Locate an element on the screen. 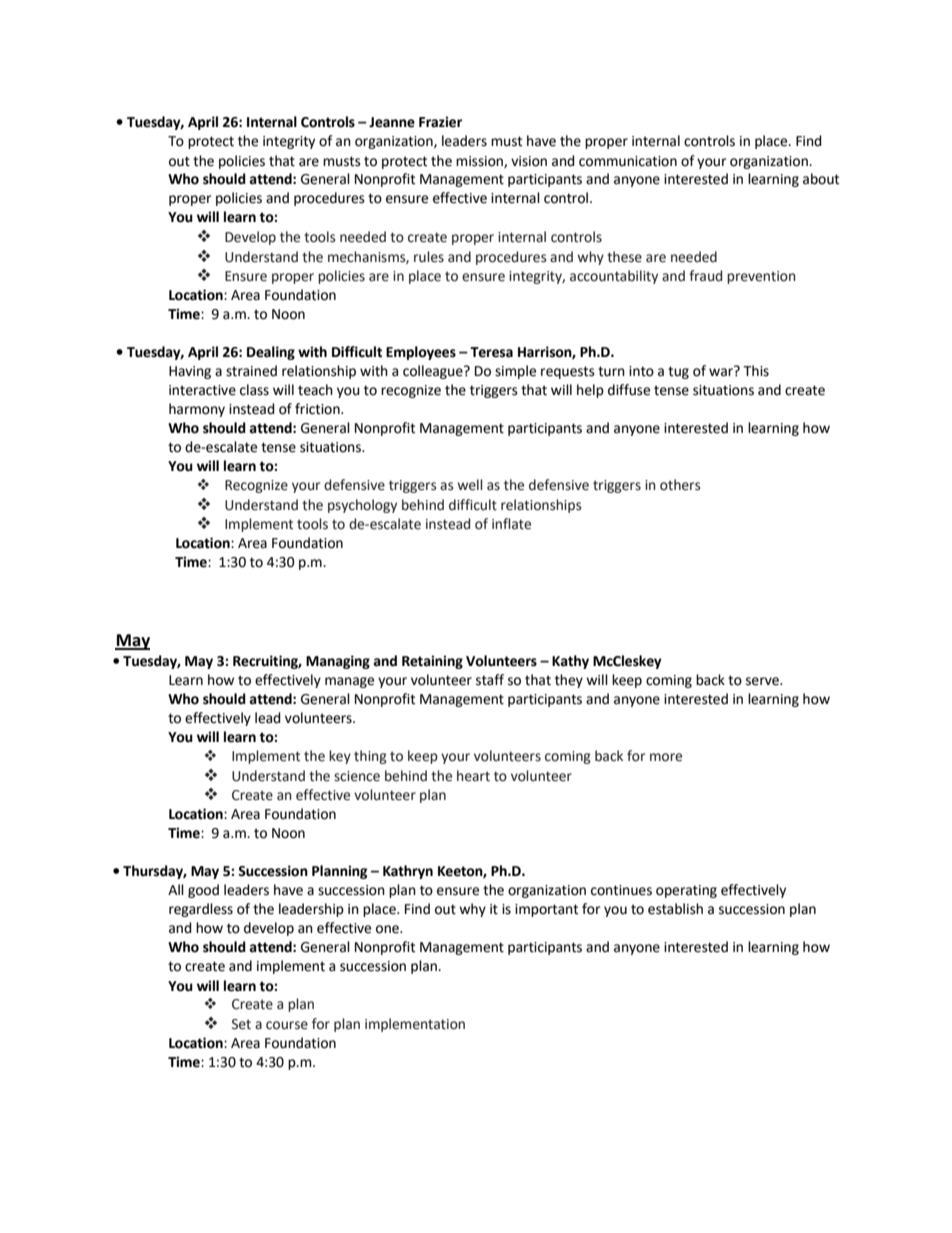 This screenshot has width=952, height=1233. others is located at coordinates (680, 485).
